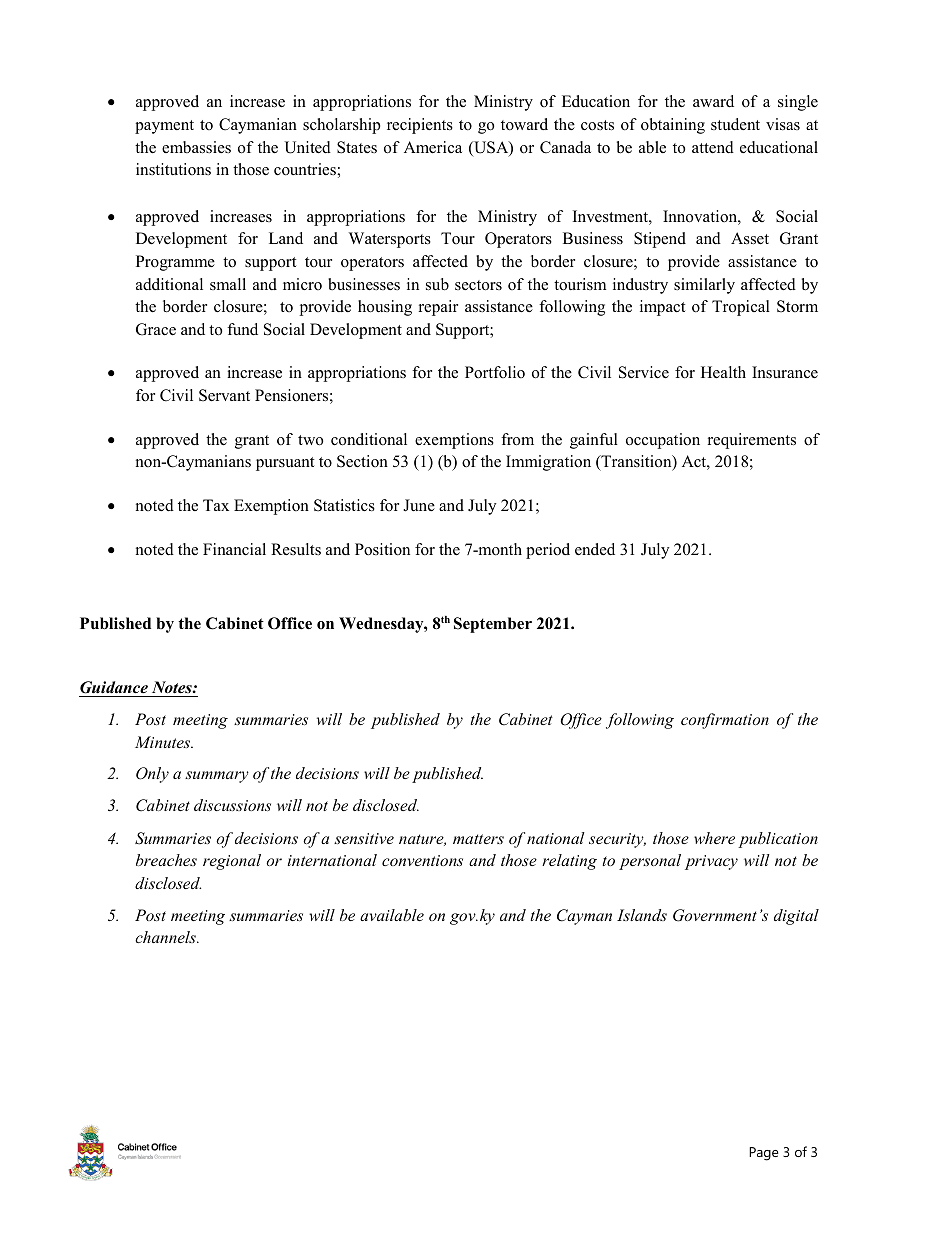 The image size is (952, 1233). What do you see at coordinates (234, 549) in the image?
I see `Financial` at bounding box center [234, 549].
